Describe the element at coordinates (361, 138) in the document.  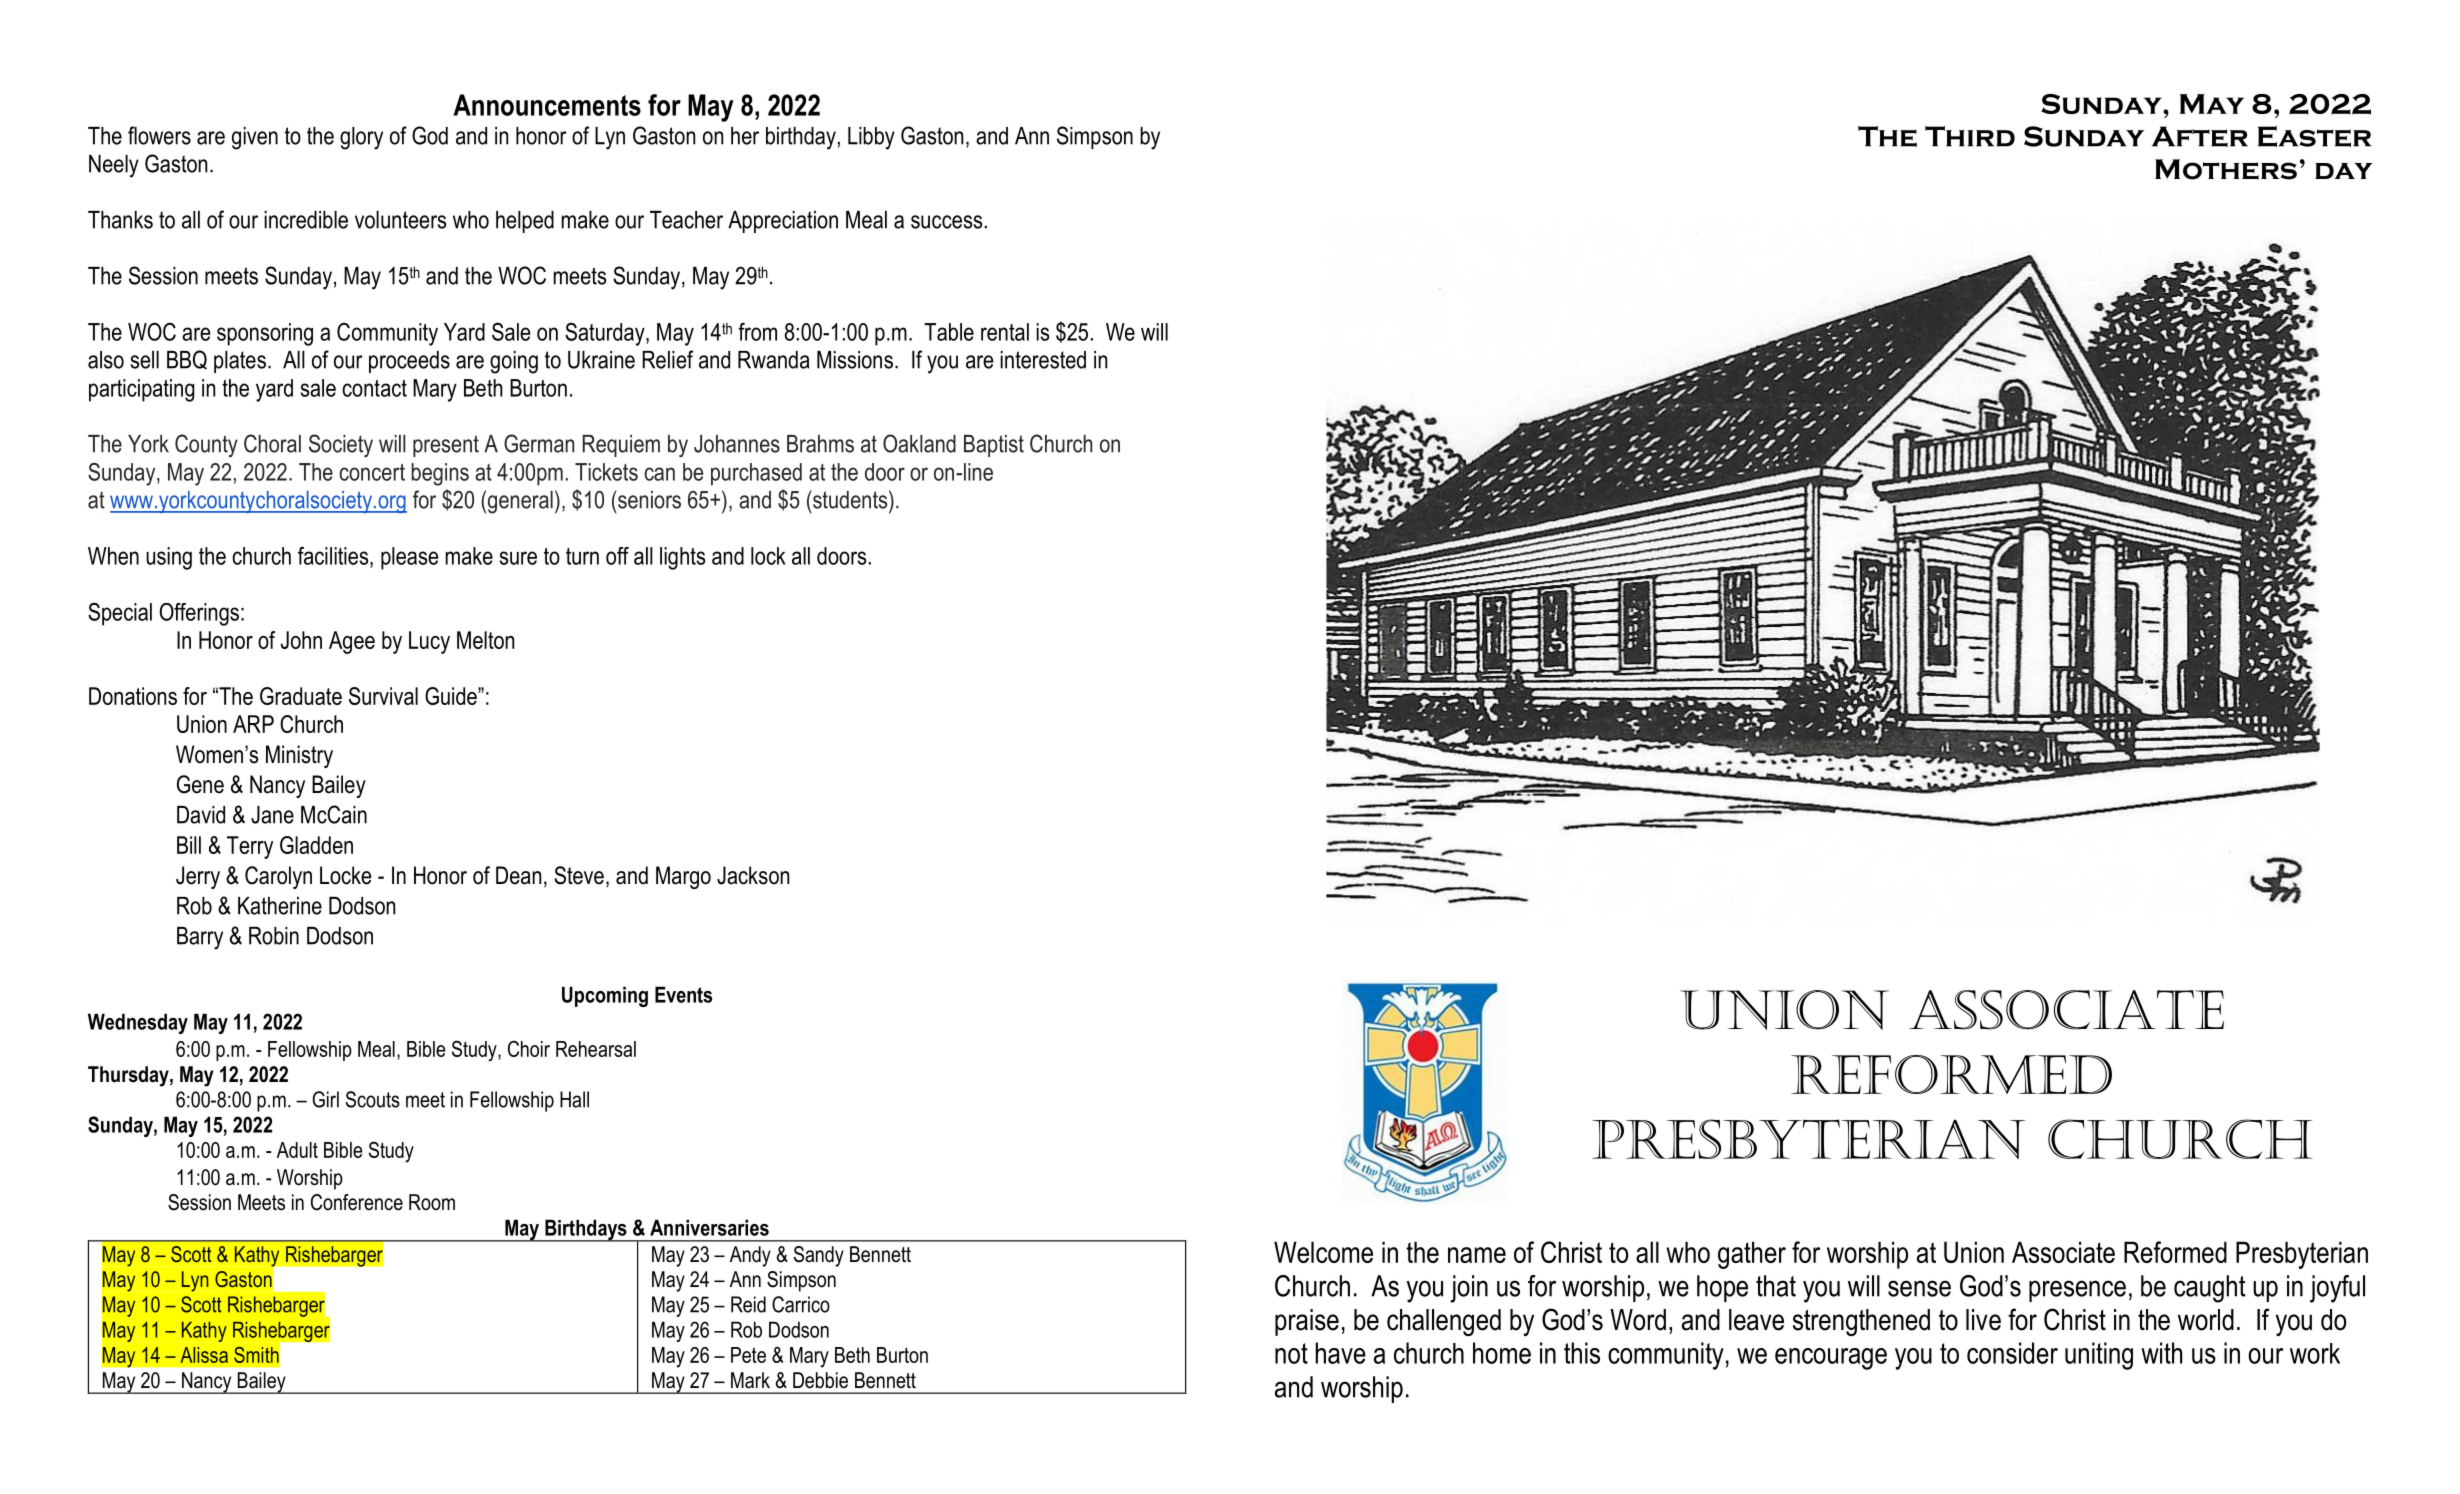
I see `glory` at that location.
